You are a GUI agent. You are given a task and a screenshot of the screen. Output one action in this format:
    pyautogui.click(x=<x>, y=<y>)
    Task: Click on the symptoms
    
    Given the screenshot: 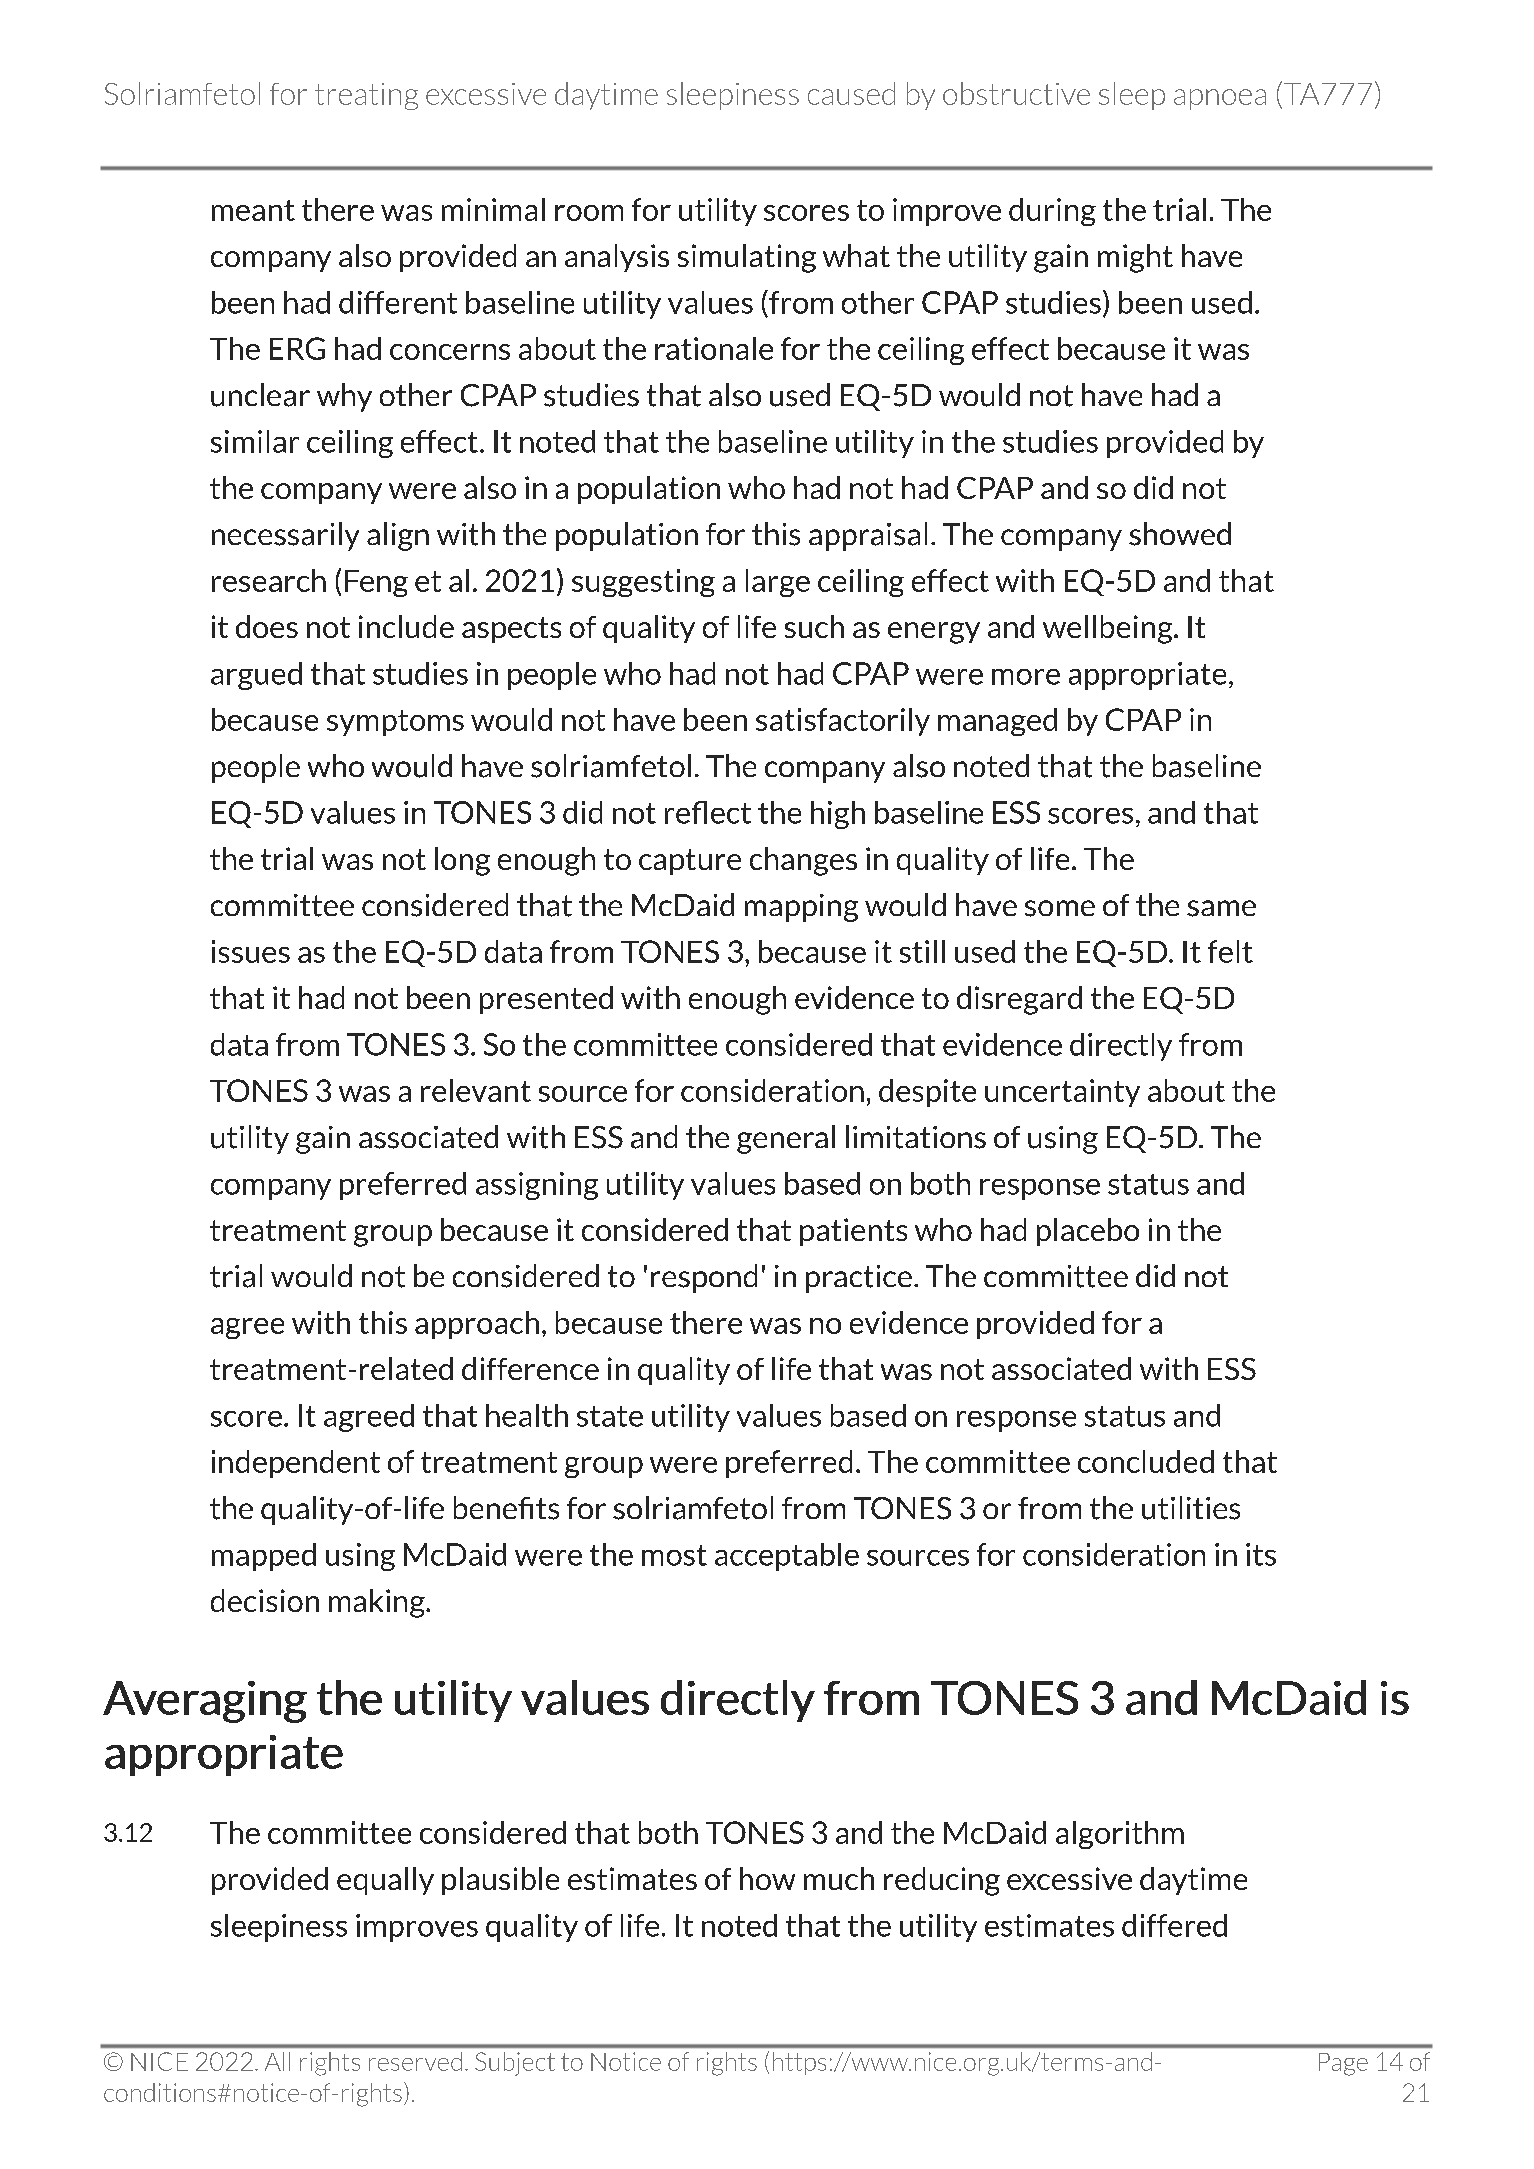 What is the action you would take?
    pyautogui.click(x=395, y=723)
